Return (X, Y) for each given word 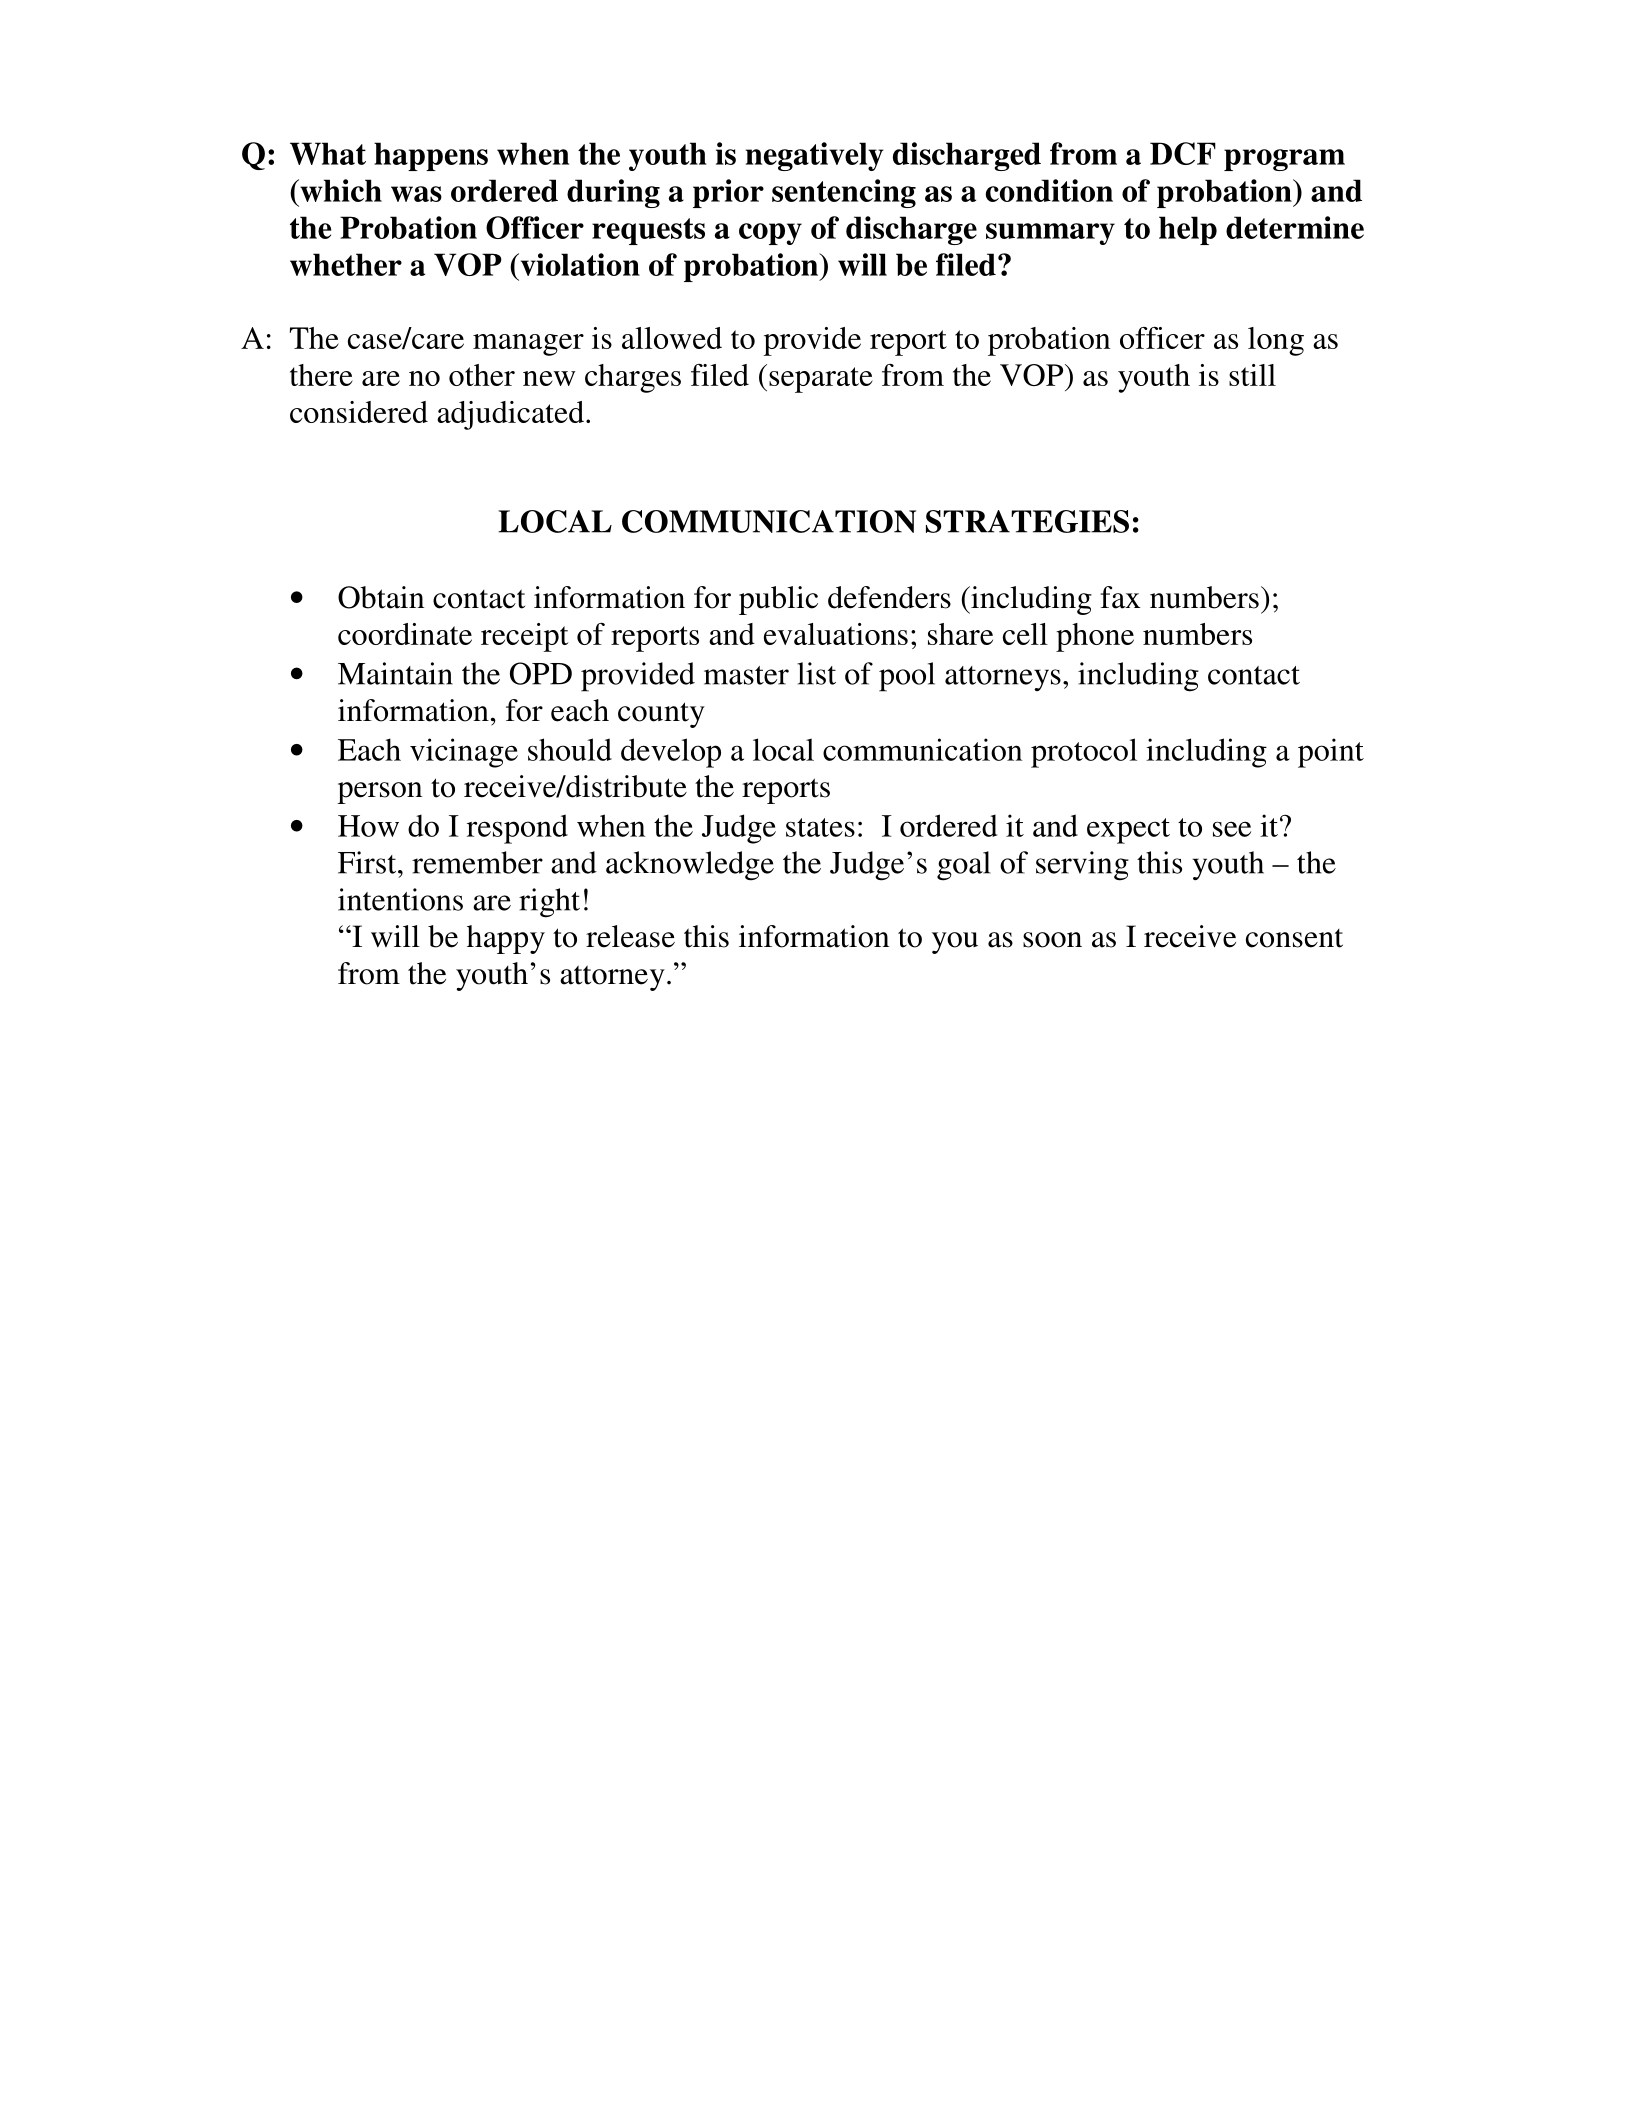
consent (1294, 938)
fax (1121, 597)
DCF (1183, 153)
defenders (889, 597)
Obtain (381, 597)
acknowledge (690, 866)
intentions (400, 899)
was (416, 194)
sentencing (844, 193)
